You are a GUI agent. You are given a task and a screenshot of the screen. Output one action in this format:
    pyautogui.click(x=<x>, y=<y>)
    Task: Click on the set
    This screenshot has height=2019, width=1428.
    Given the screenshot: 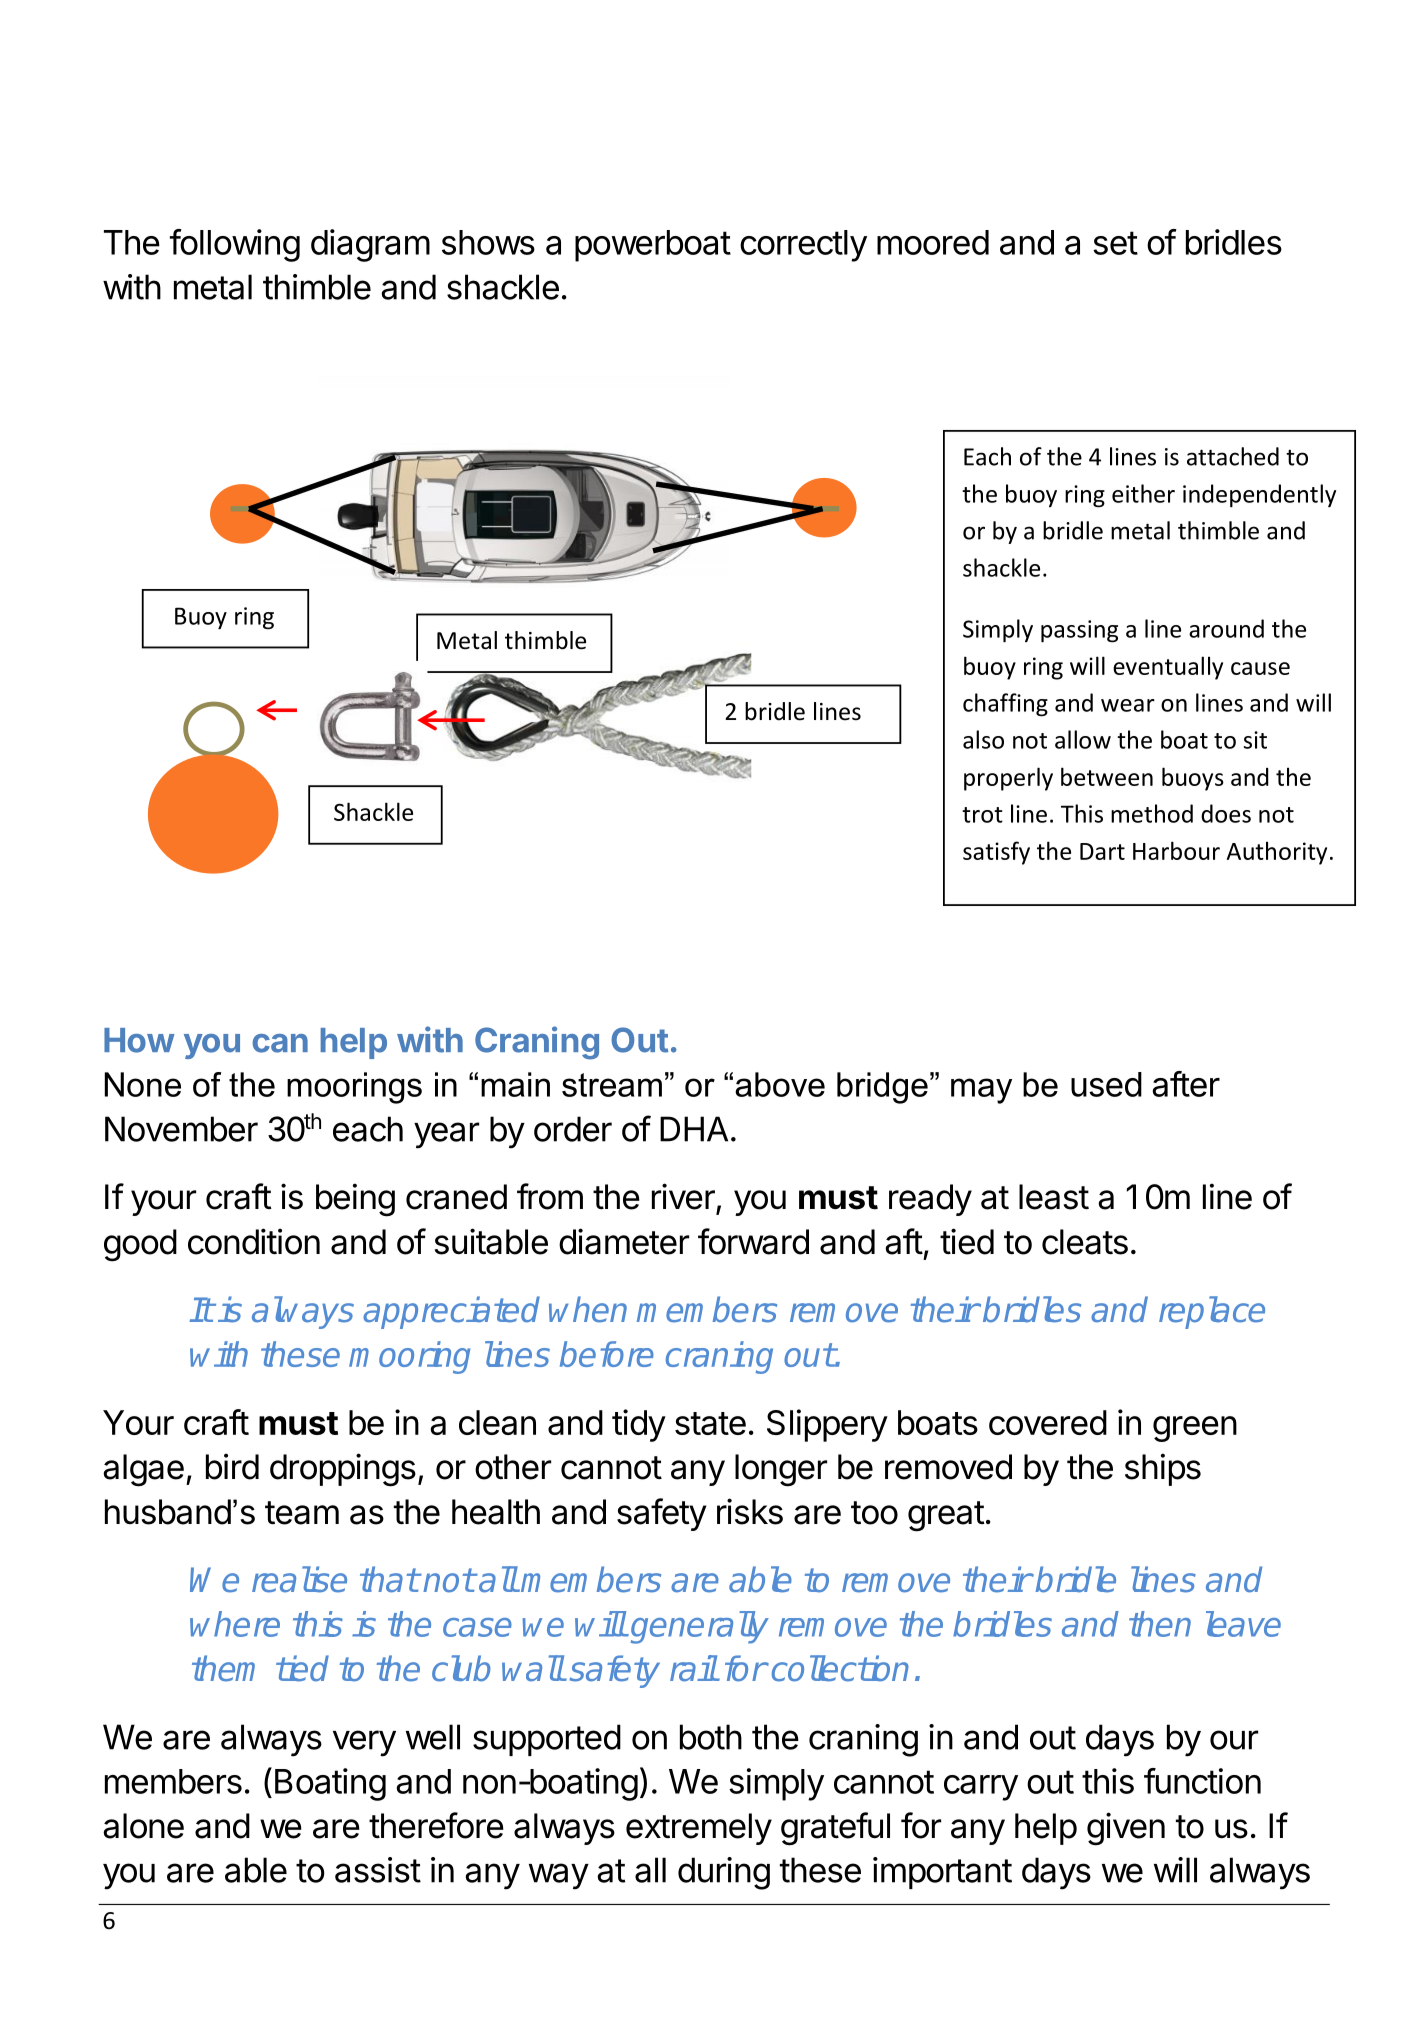 What is the action you would take?
    pyautogui.click(x=1115, y=243)
